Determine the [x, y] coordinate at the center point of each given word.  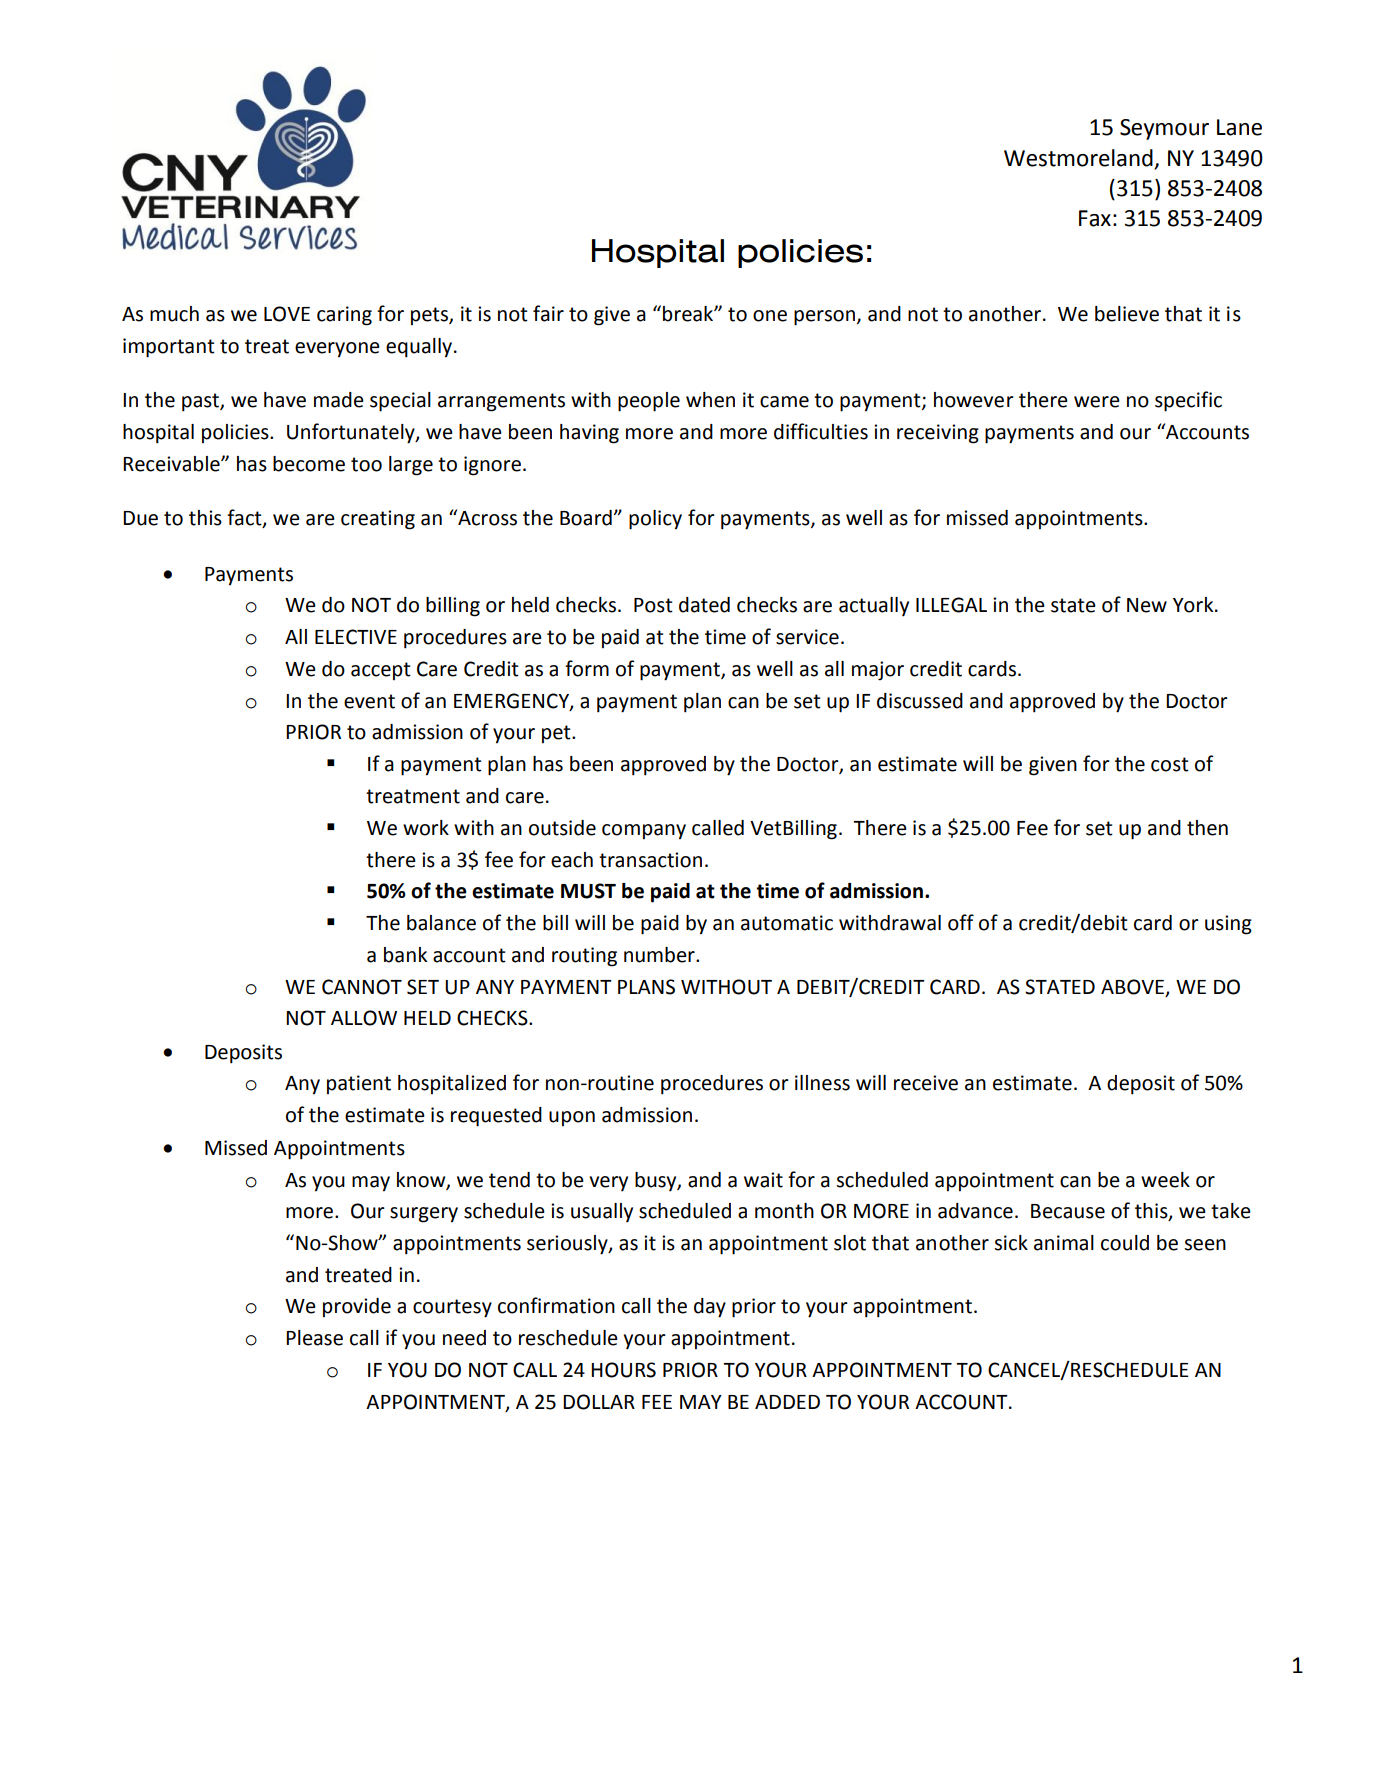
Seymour [1164, 129]
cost [1170, 764]
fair [548, 313]
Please [314, 1338]
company [644, 832]
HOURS [623, 1370]
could [1125, 1243]
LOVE [287, 314]
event [369, 701]
